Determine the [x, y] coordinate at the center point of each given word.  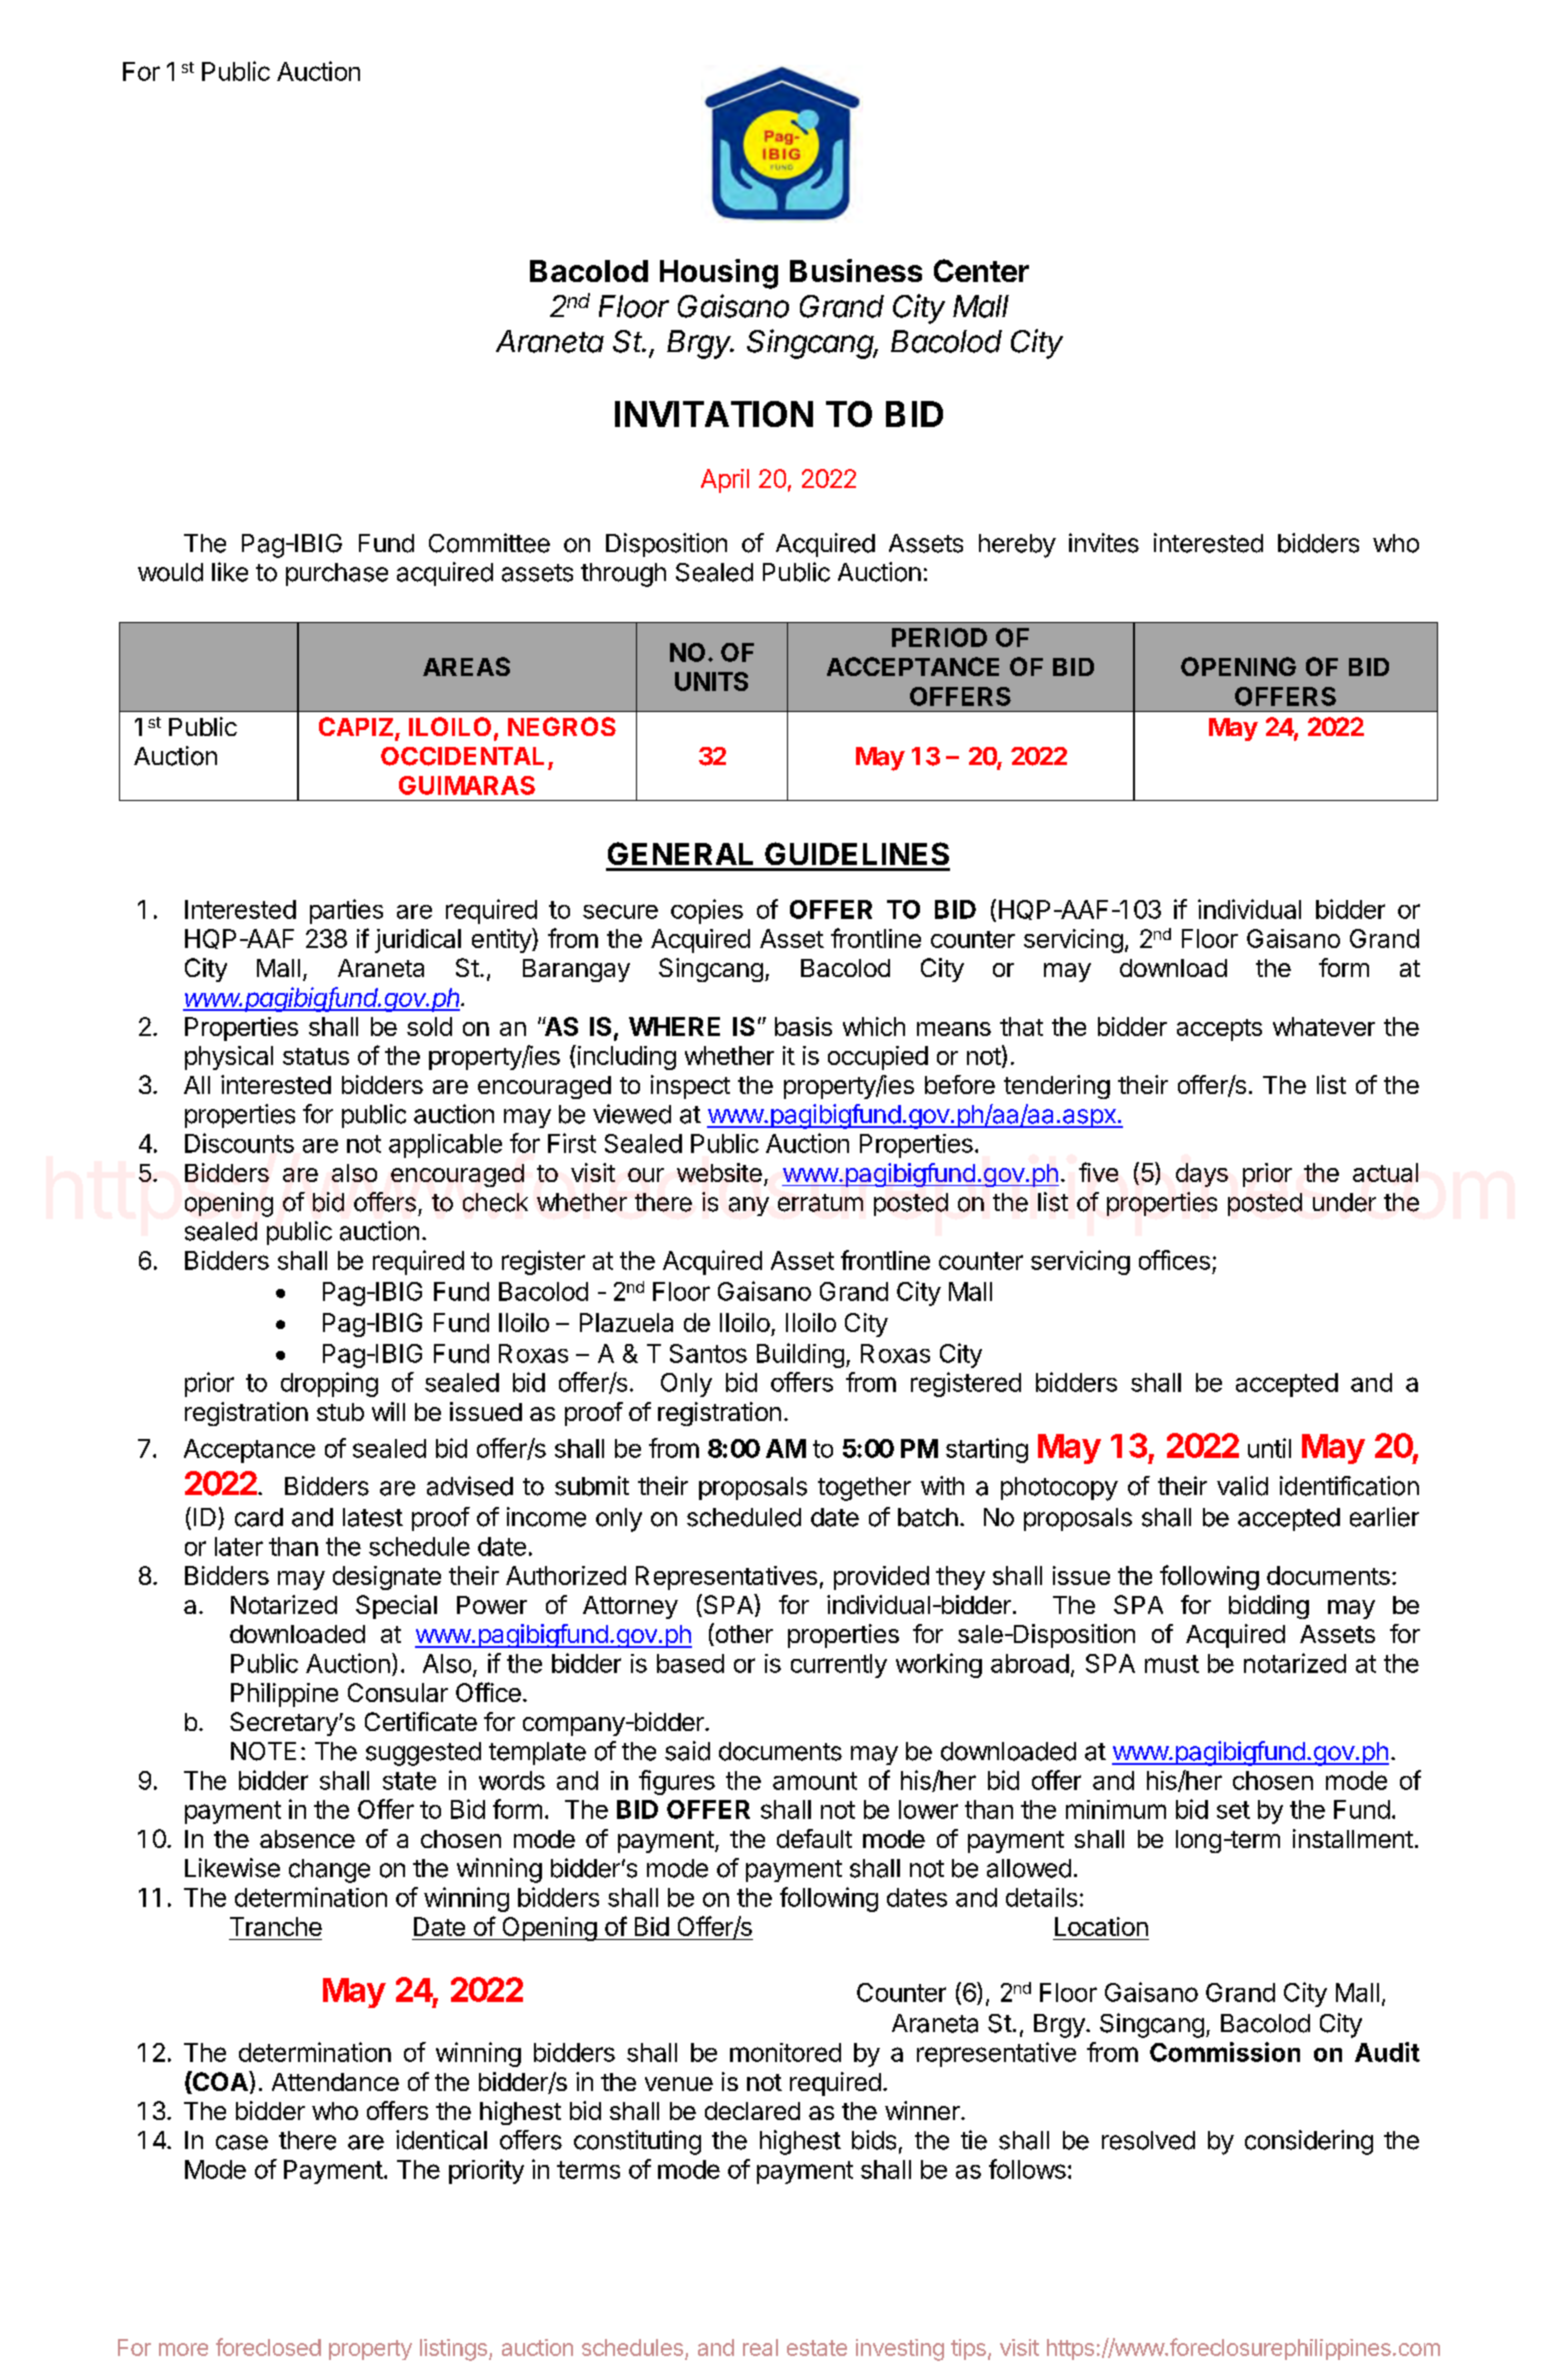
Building [800, 1355]
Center [981, 270]
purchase [337, 574]
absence [307, 1839]
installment [1353, 1838]
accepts [1219, 1030]
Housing [719, 274]
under [1344, 1202]
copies [707, 911]
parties [346, 911]
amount [815, 1781]
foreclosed [268, 2347]
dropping [329, 1384]
